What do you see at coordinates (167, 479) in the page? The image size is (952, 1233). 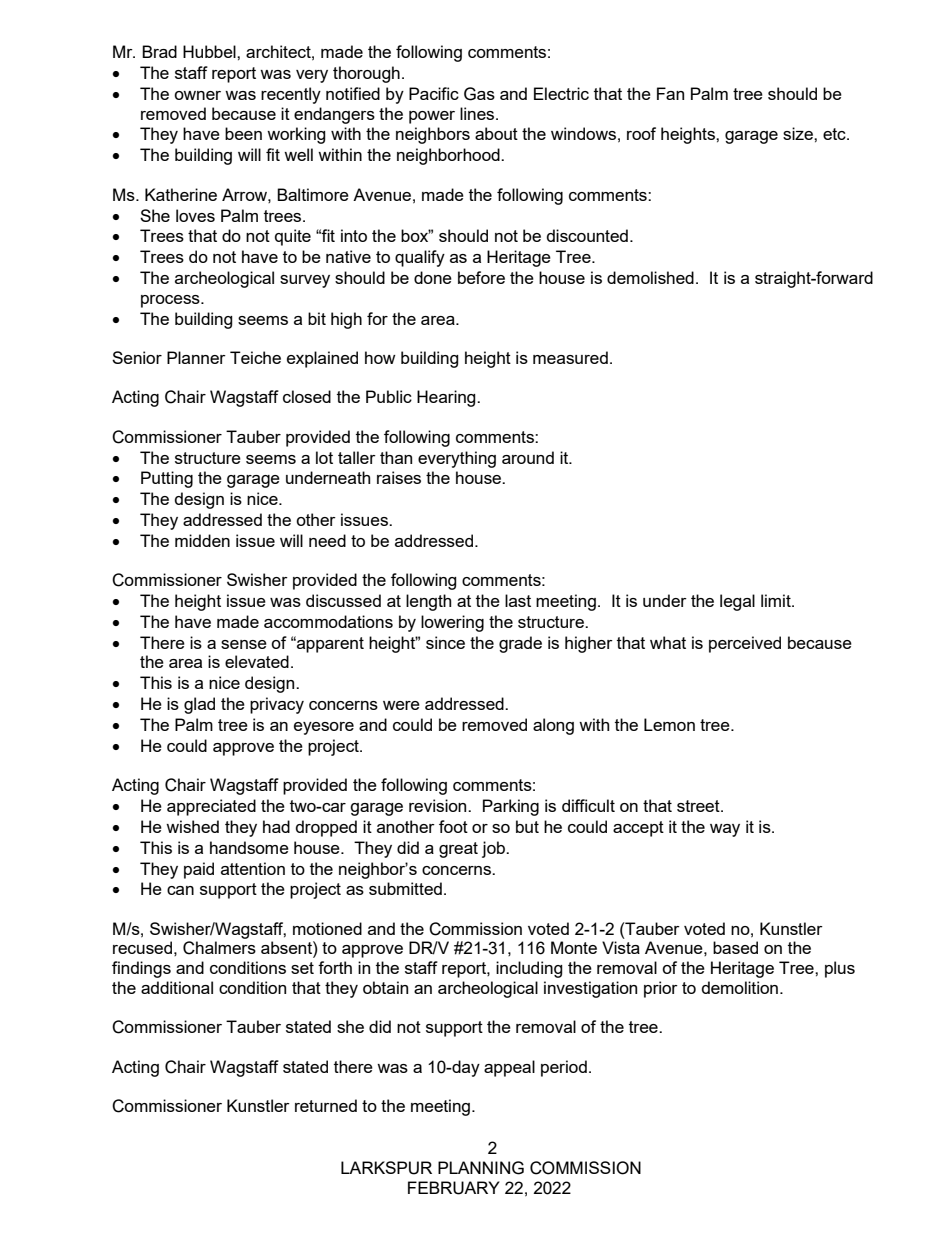 I see `Putting` at bounding box center [167, 479].
